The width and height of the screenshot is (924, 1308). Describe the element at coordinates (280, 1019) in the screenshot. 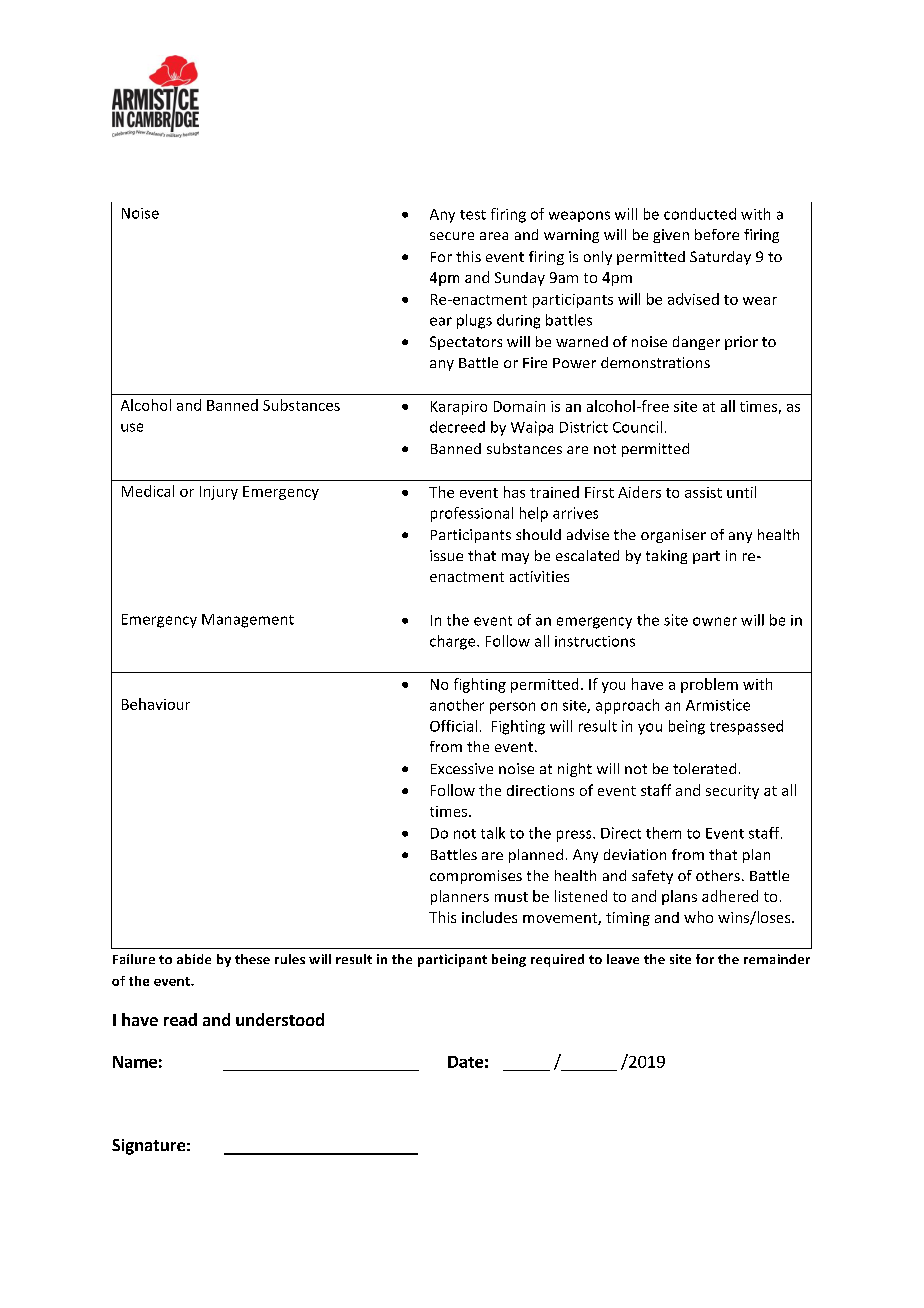

I see `understood` at that location.
